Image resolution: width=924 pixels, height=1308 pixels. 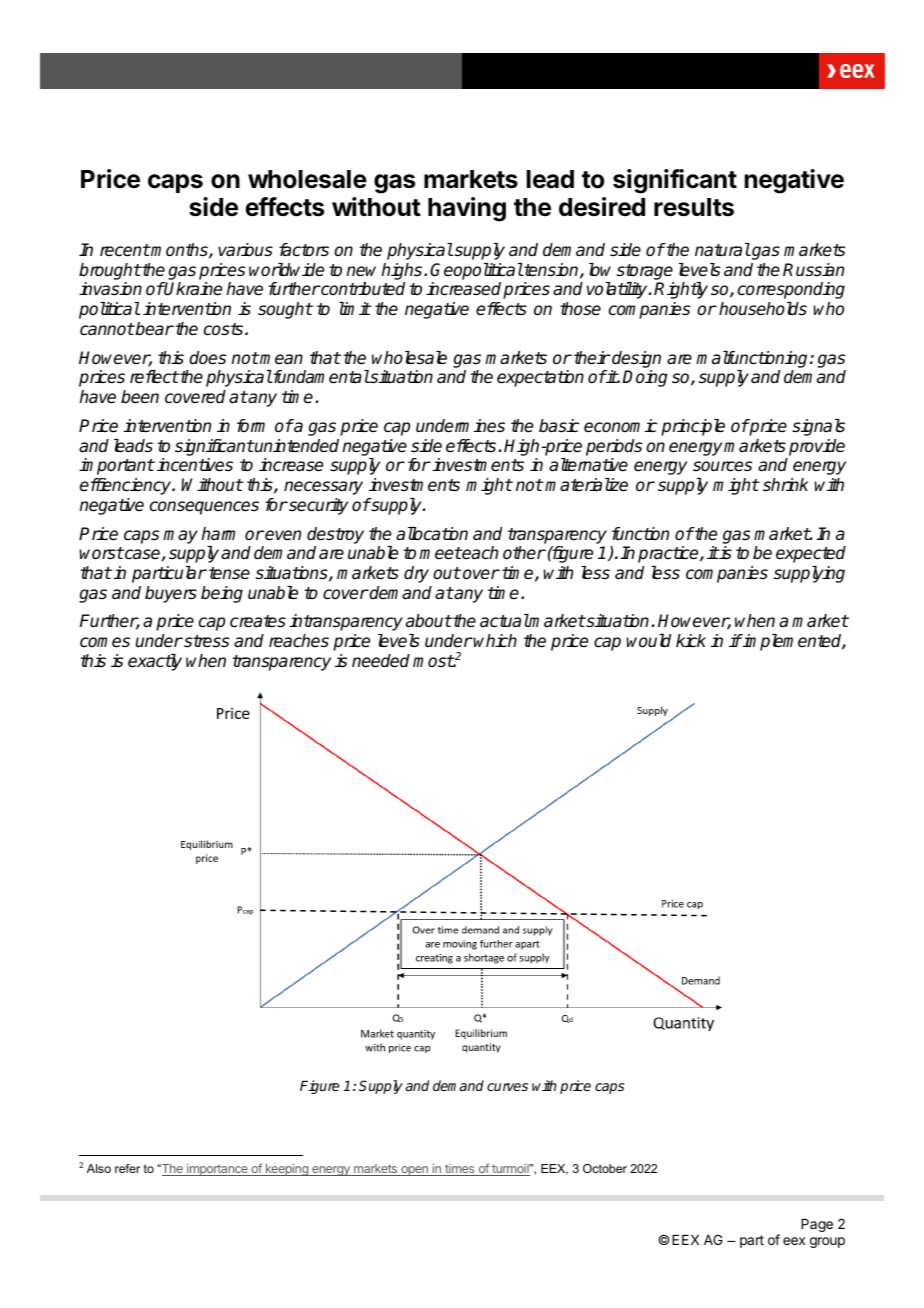 What do you see at coordinates (440, 553) in the screenshot?
I see `meet` at bounding box center [440, 553].
